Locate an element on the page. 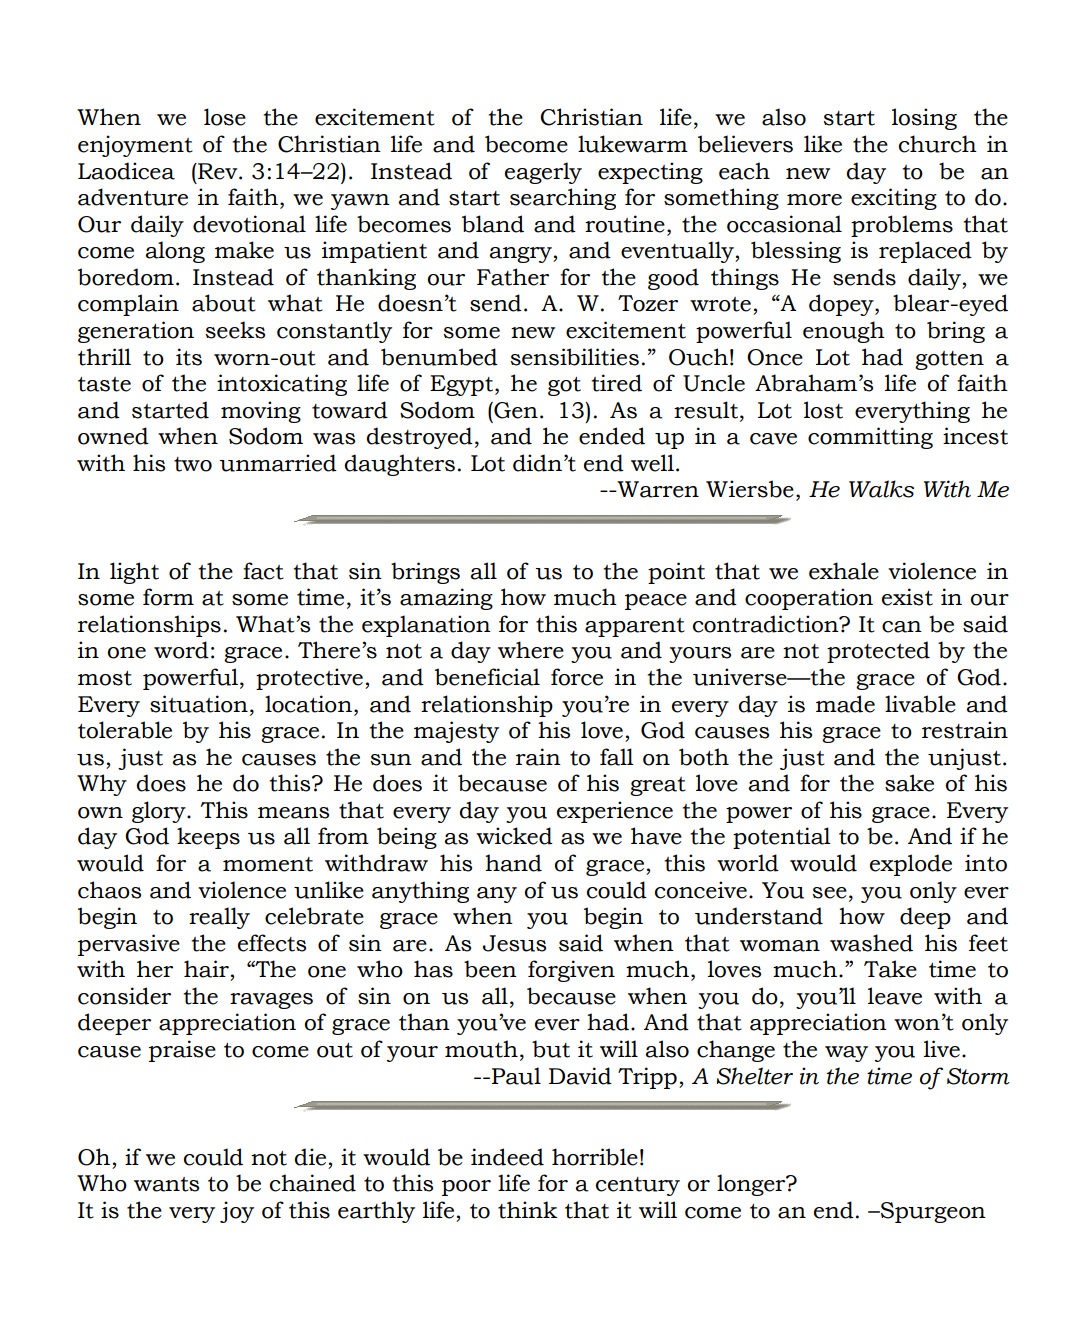 Image resolution: width=1086 pixels, height=1319 pixels. explode is located at coordinates (911, 865).
